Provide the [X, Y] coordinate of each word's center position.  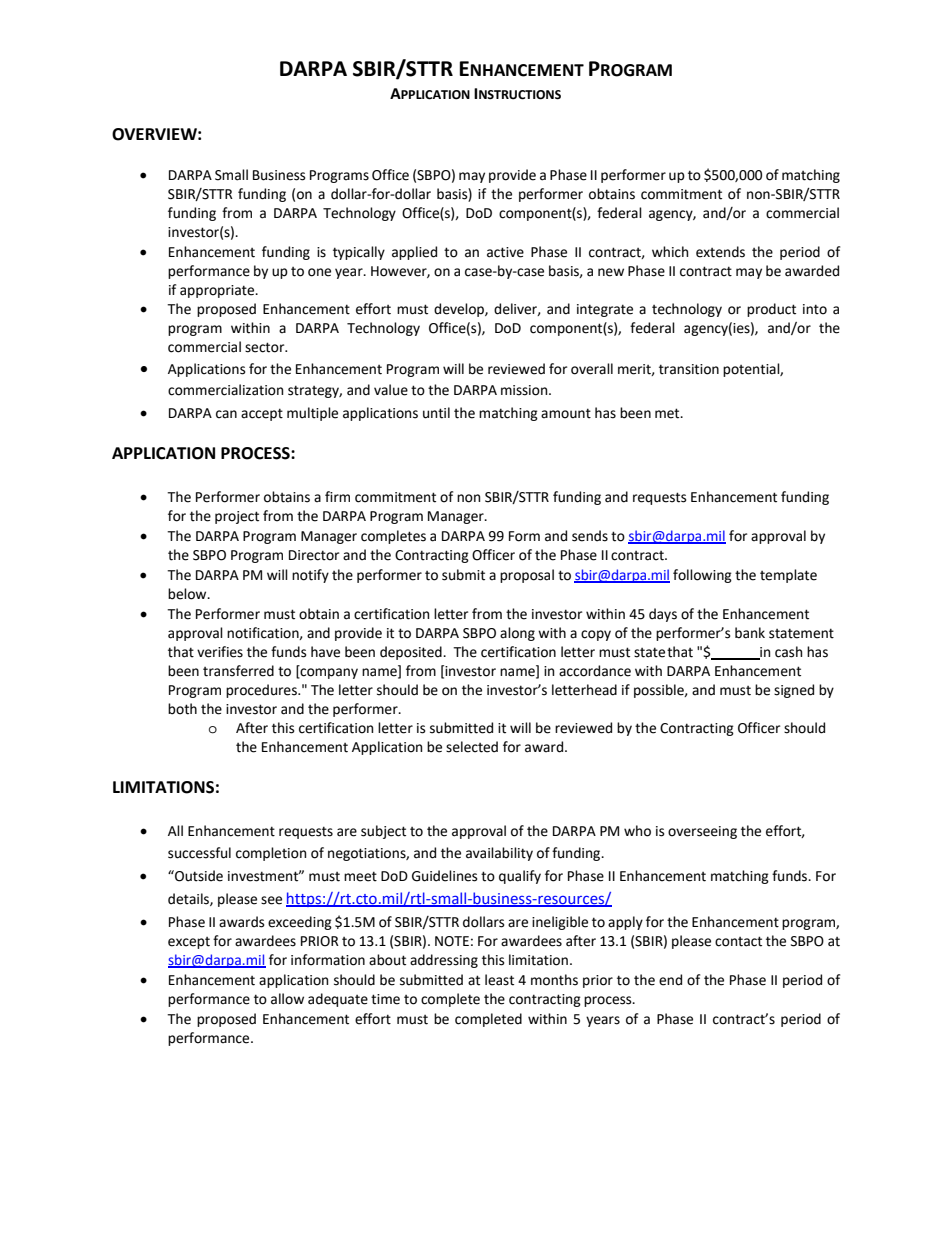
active [505, 252]
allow [287, 999]
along [517, 634]
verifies [220, 652]
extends [720, 252]
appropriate [218, 291]
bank [750, 633]
